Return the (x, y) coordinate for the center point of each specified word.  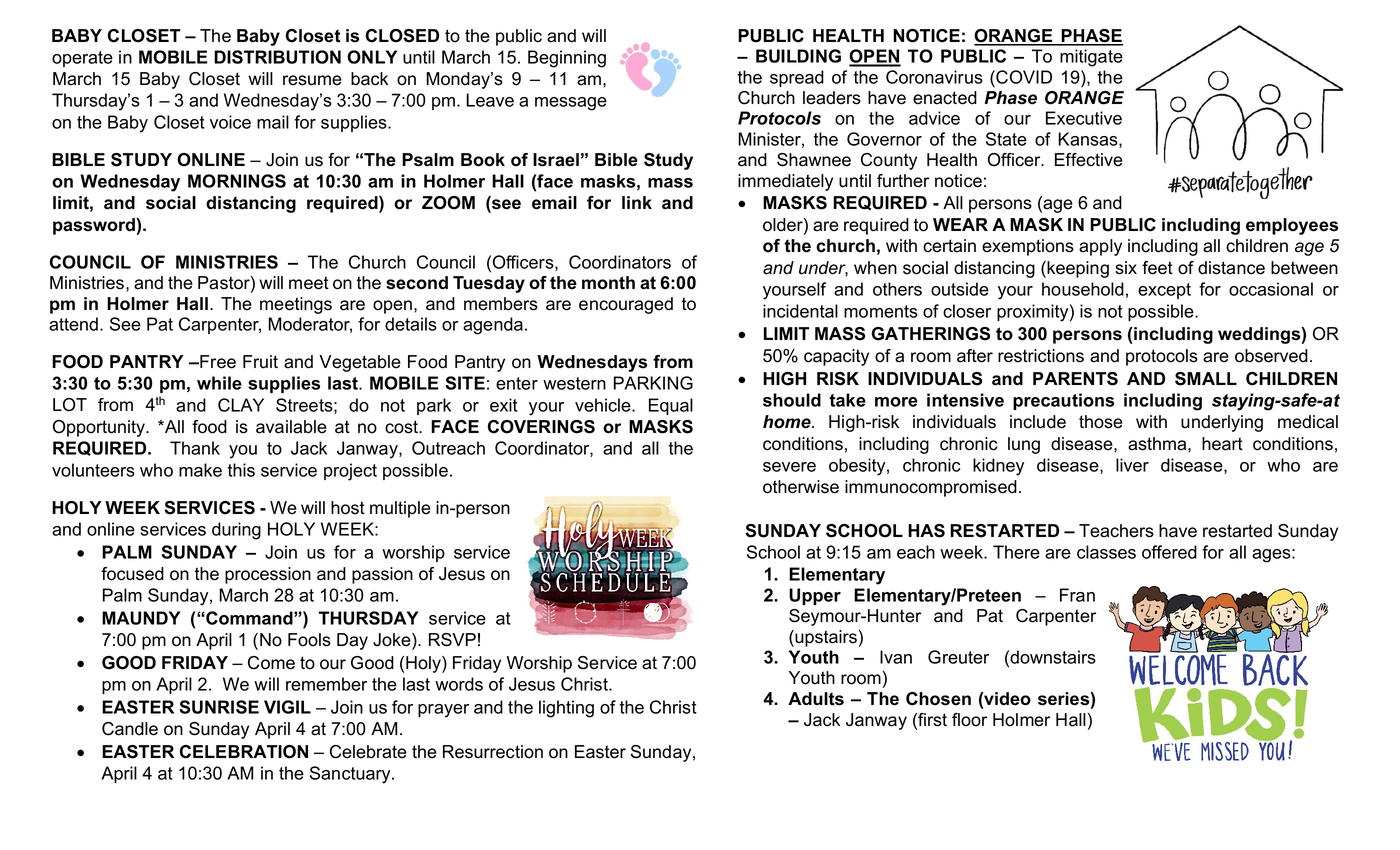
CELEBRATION (244, 752)
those (1101, 422)
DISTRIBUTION (277, 57)
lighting (566, 709)
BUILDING (798, 56)
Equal (671, 406)
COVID (1023, 77)
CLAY (241, 405)
